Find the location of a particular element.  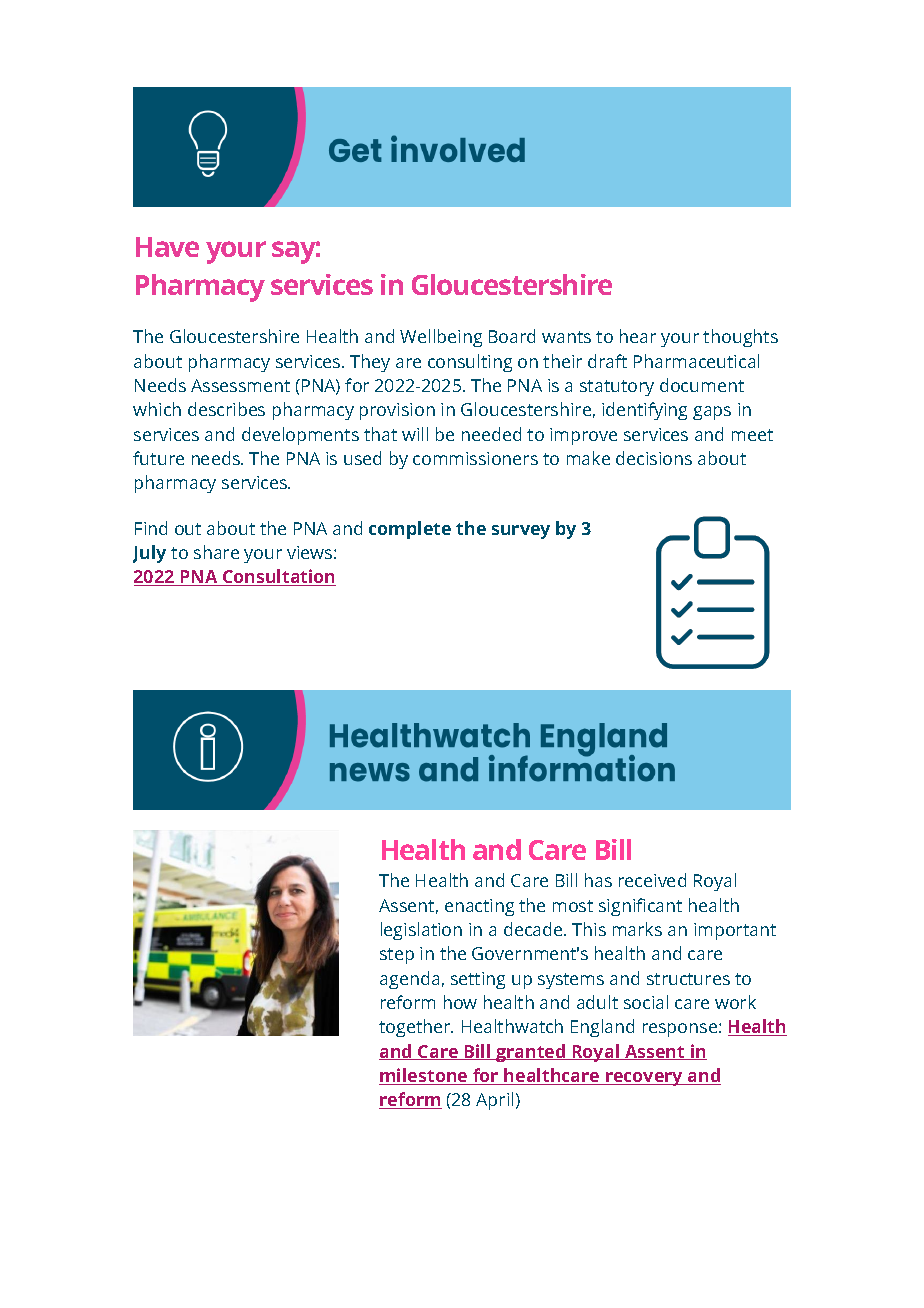

future is located at coordinates (158, 458).
